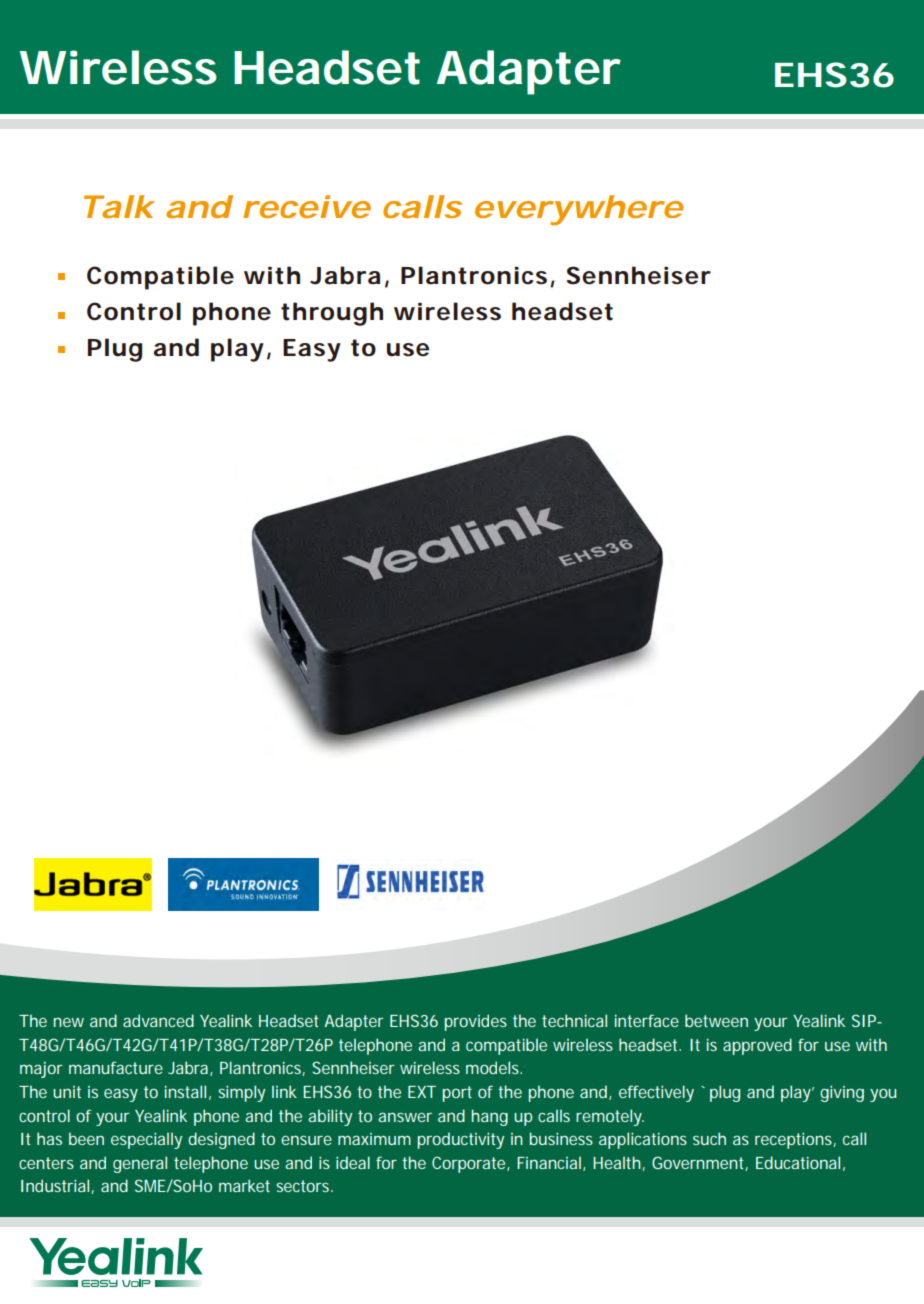  I want to click on new, so click(68, 1022).
